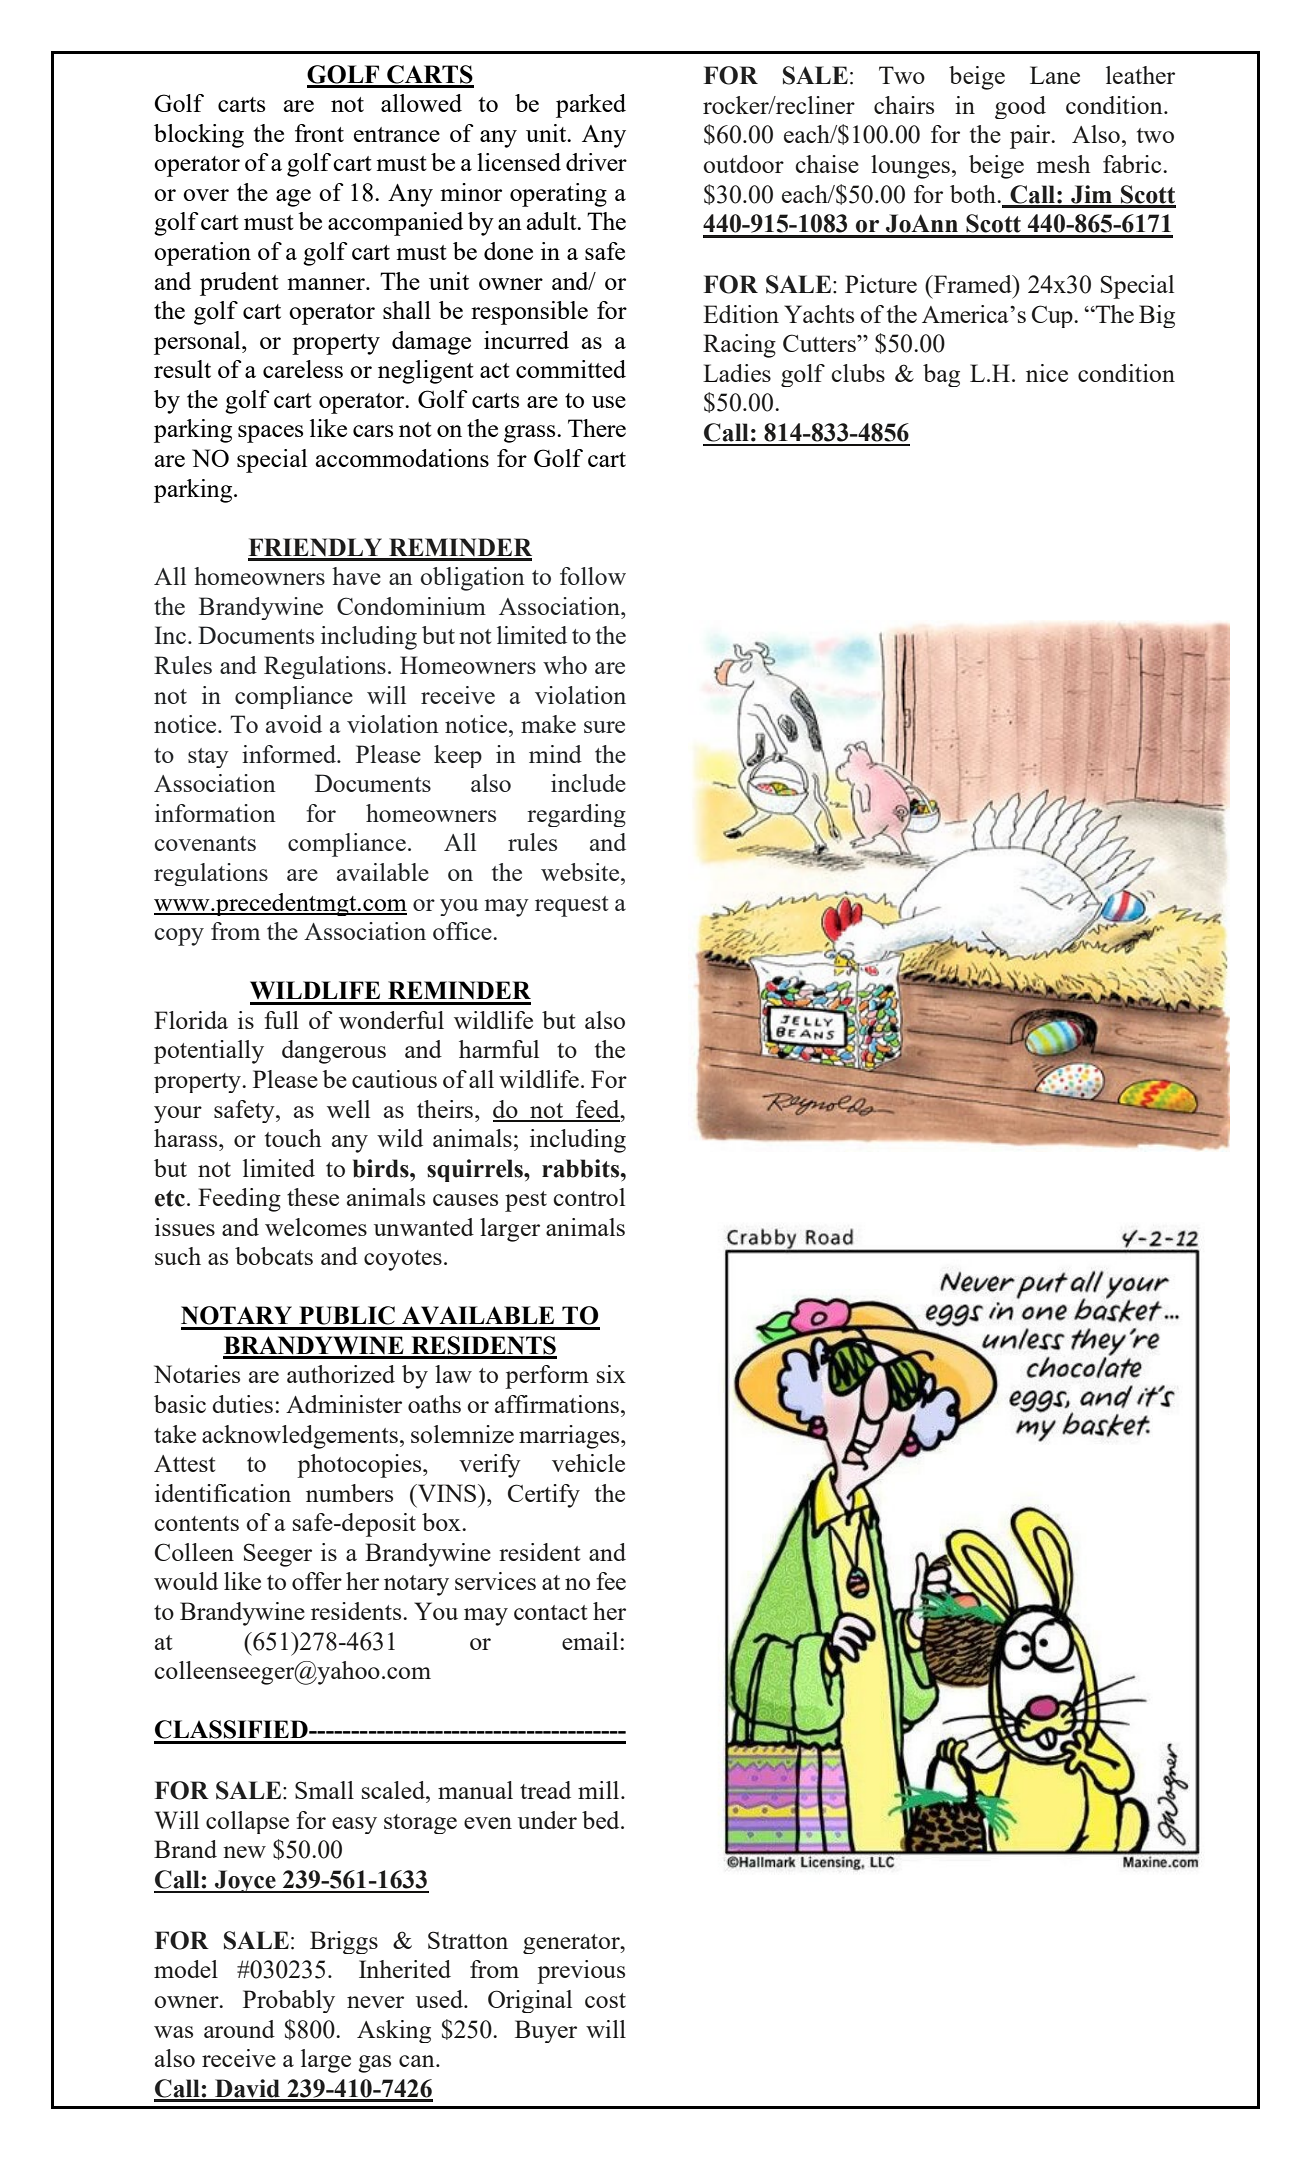  What do you see at coordinates (589, 1197) in the page?
I see `control` at bounding box center [589, 1197].
